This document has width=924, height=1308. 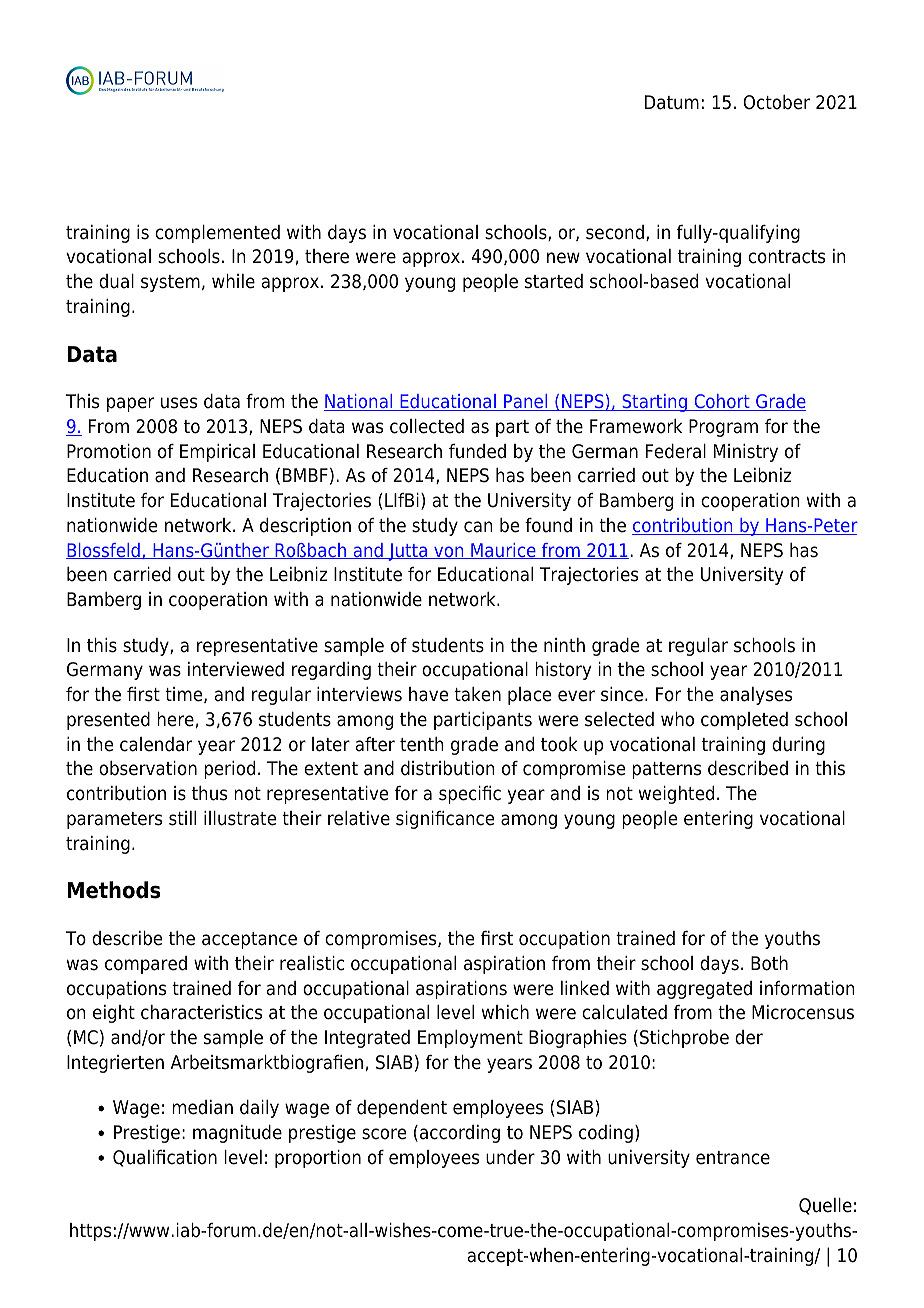 What do you see at coordinates (236, 669) in the document?
I see `interviewed` at bounding box center [236, 669].
